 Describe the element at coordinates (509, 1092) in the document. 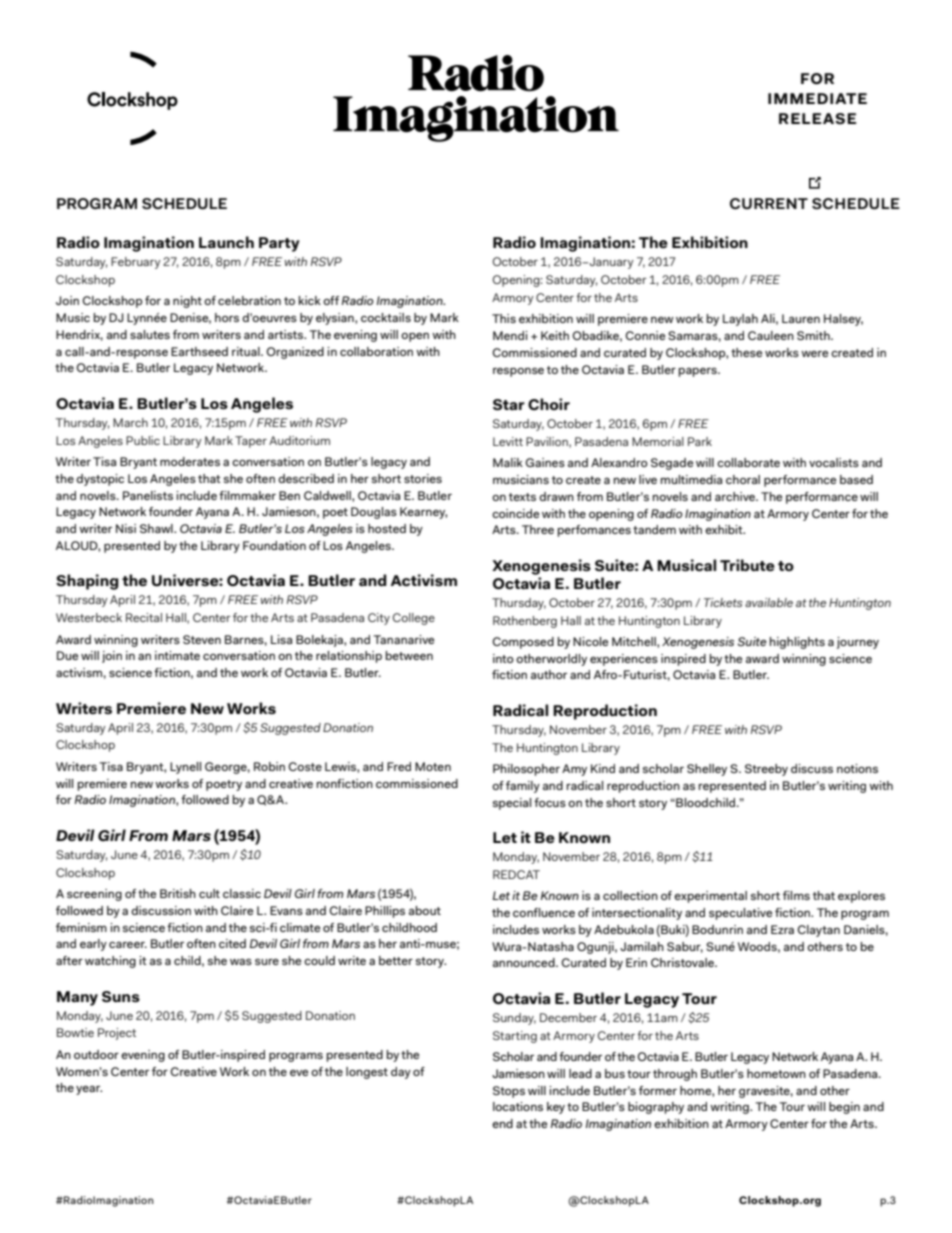

I see `Stops` at that location.
